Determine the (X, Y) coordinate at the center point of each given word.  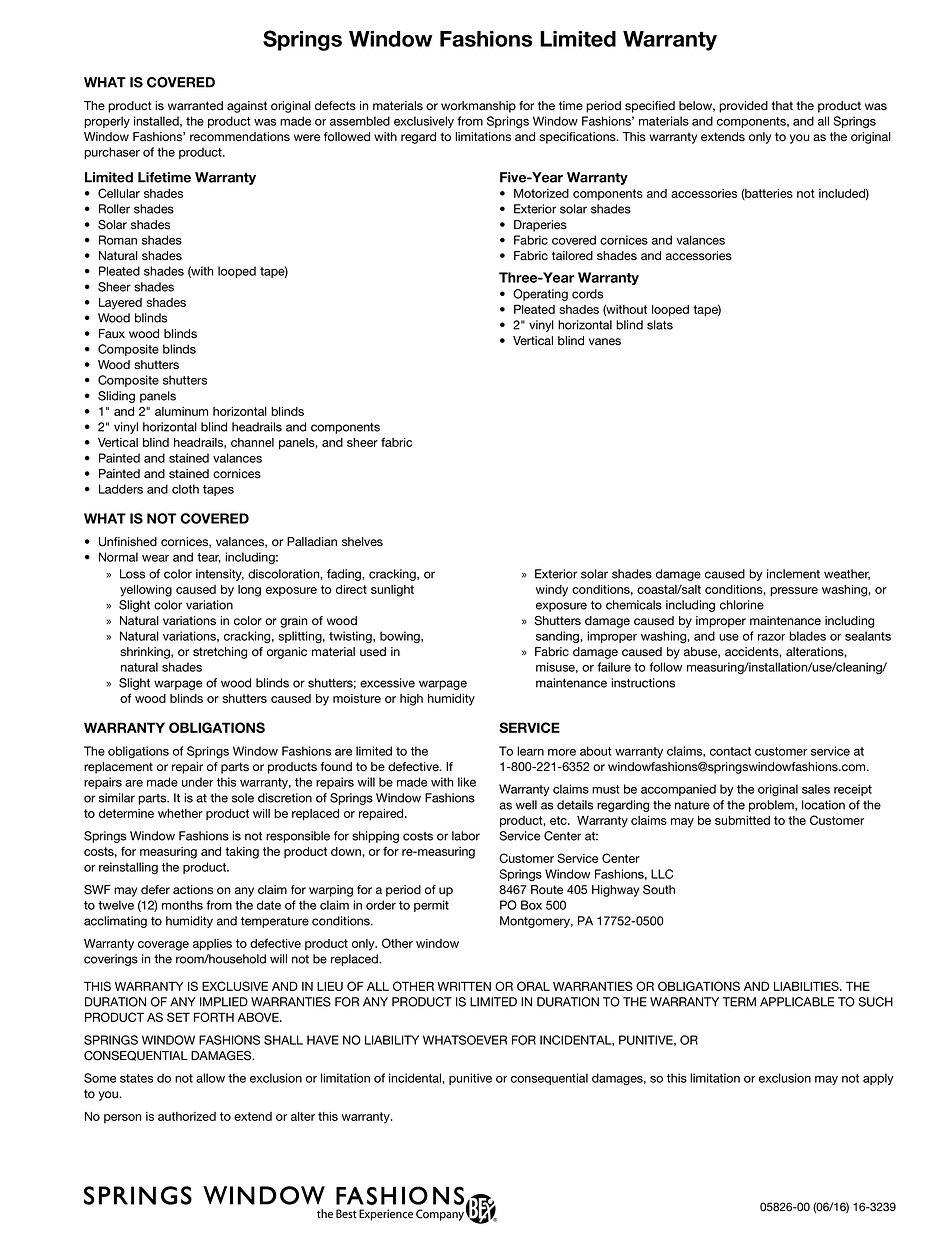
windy (552, 591)
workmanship (478, 107)
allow (210, 1078)
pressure (794, 592)
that (782, 106)
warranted (195, 106)
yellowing (146, 591)
